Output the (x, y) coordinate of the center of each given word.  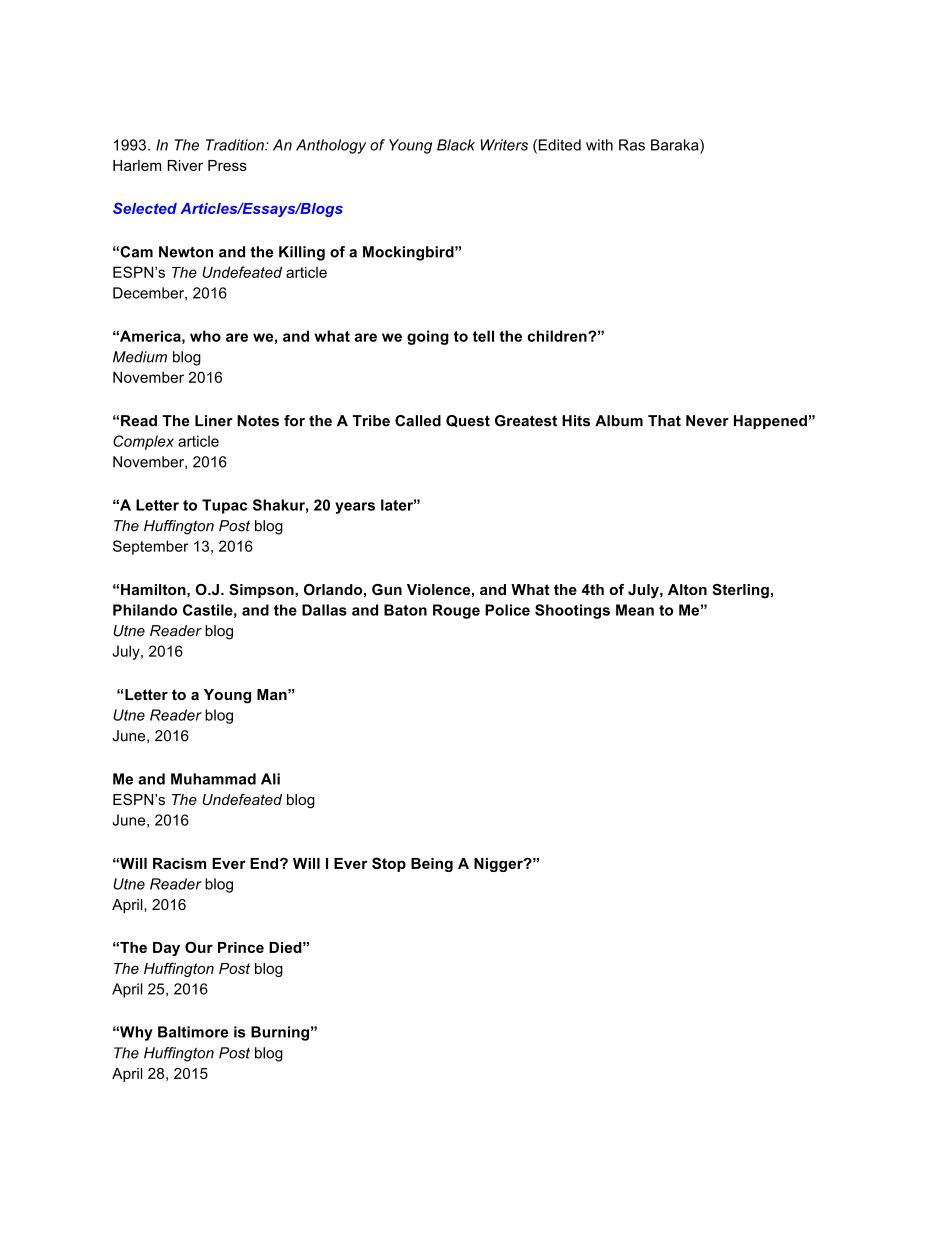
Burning (280, 1033)
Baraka (676, 146)
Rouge (456, 611)
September (151, 547)
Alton (687, 589)
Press (227, 165)
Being (432, 865)
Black (456, 145)
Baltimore (193, 1032)
